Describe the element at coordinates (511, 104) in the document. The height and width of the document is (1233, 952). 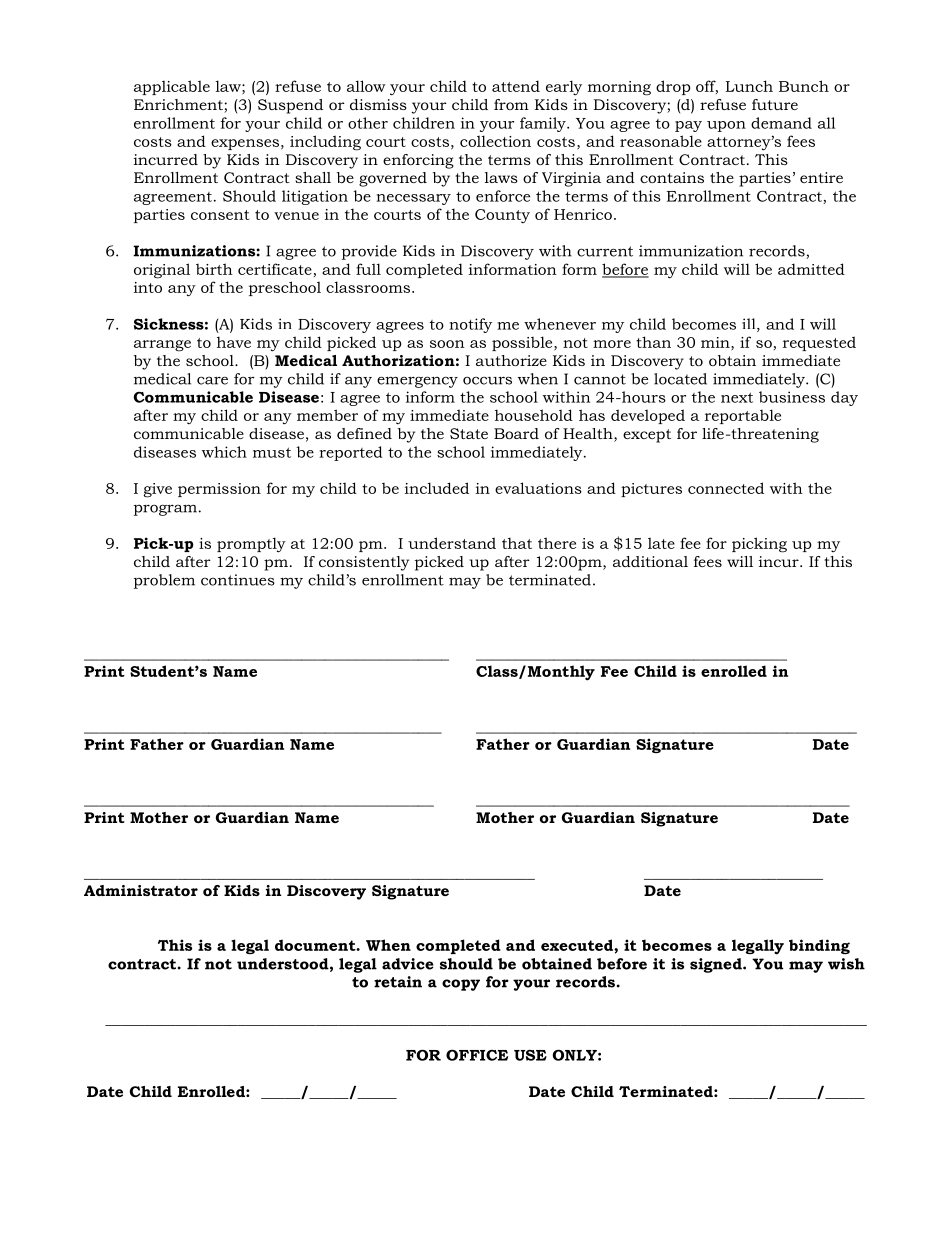
I see `from` at that location.
